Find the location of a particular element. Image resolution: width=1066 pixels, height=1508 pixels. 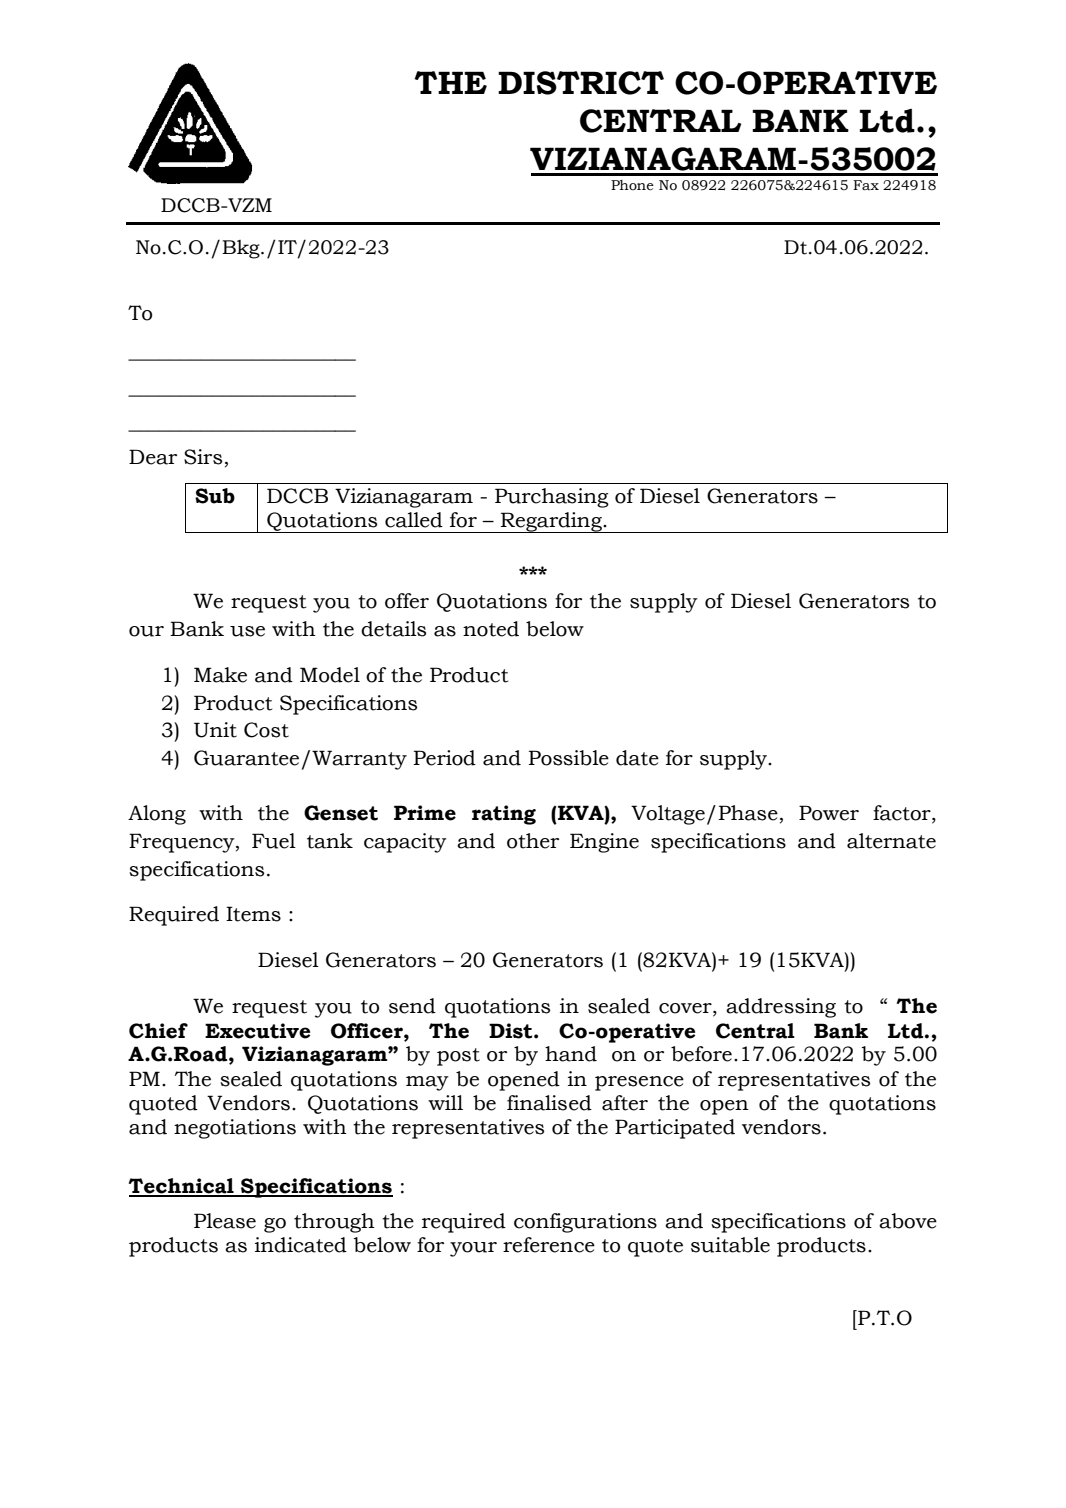

Regarding is located at coordinates (551, 522).
